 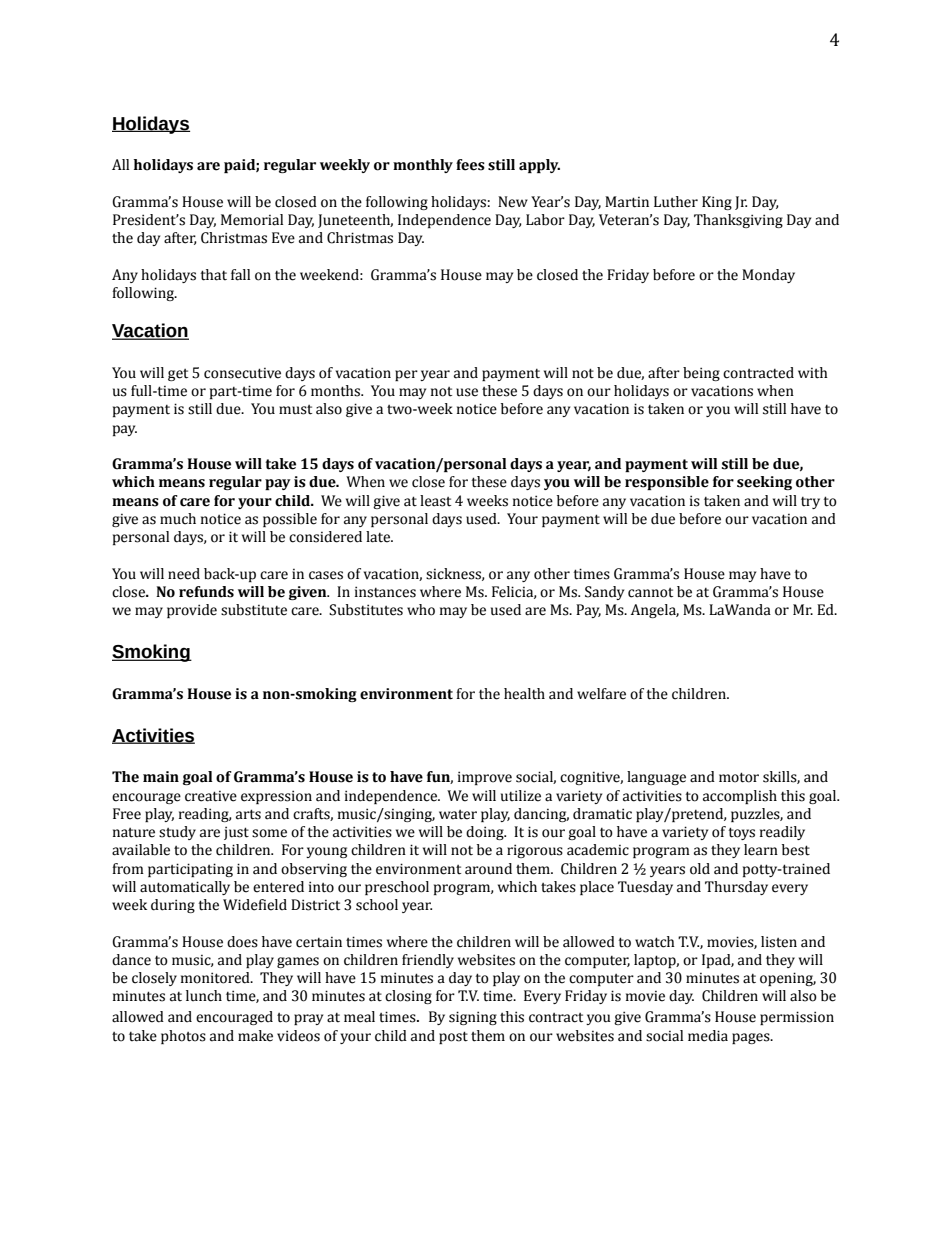 I want to click on months, so click(x=337, y=391).
